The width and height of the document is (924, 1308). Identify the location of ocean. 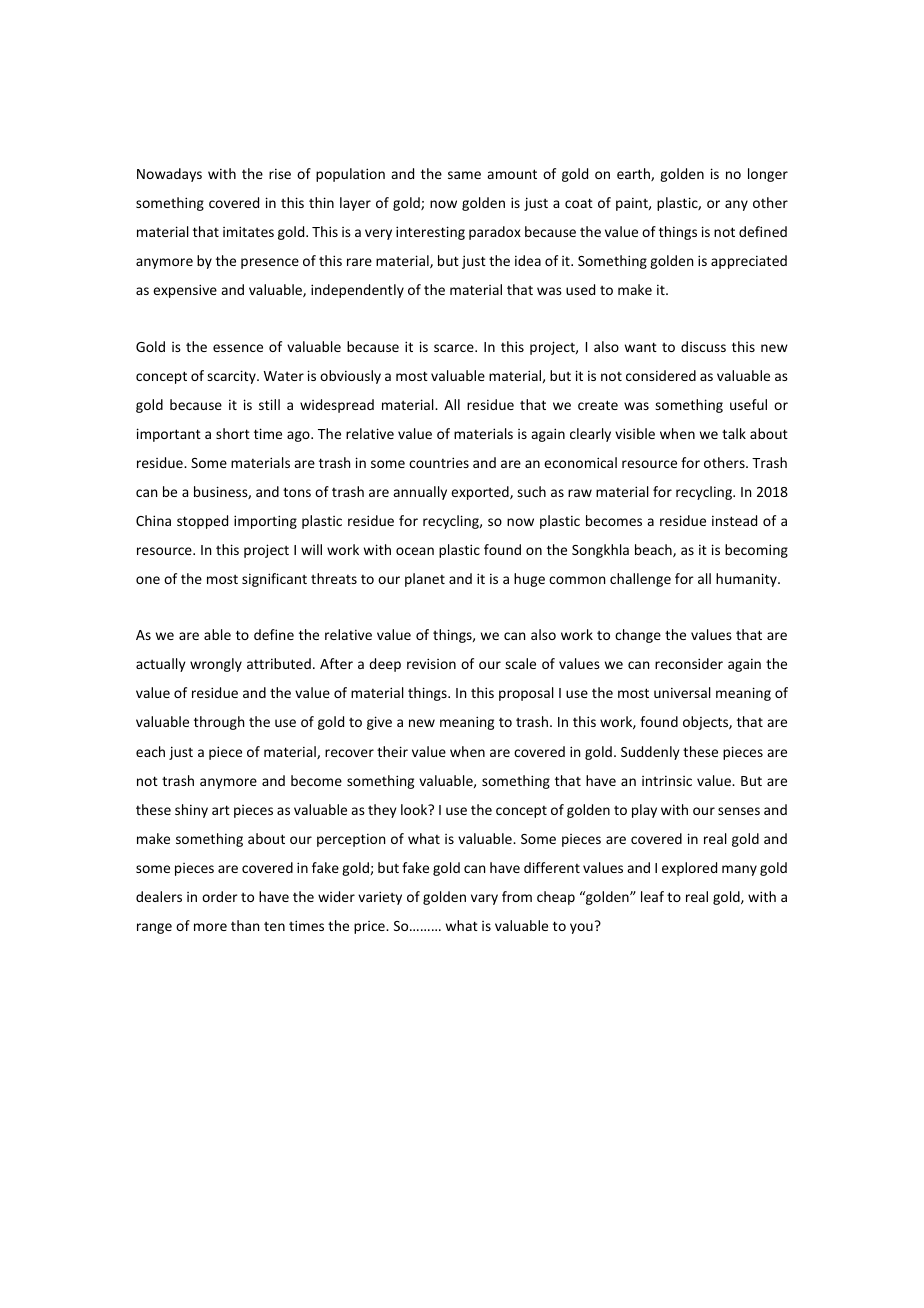
(415, 551).
